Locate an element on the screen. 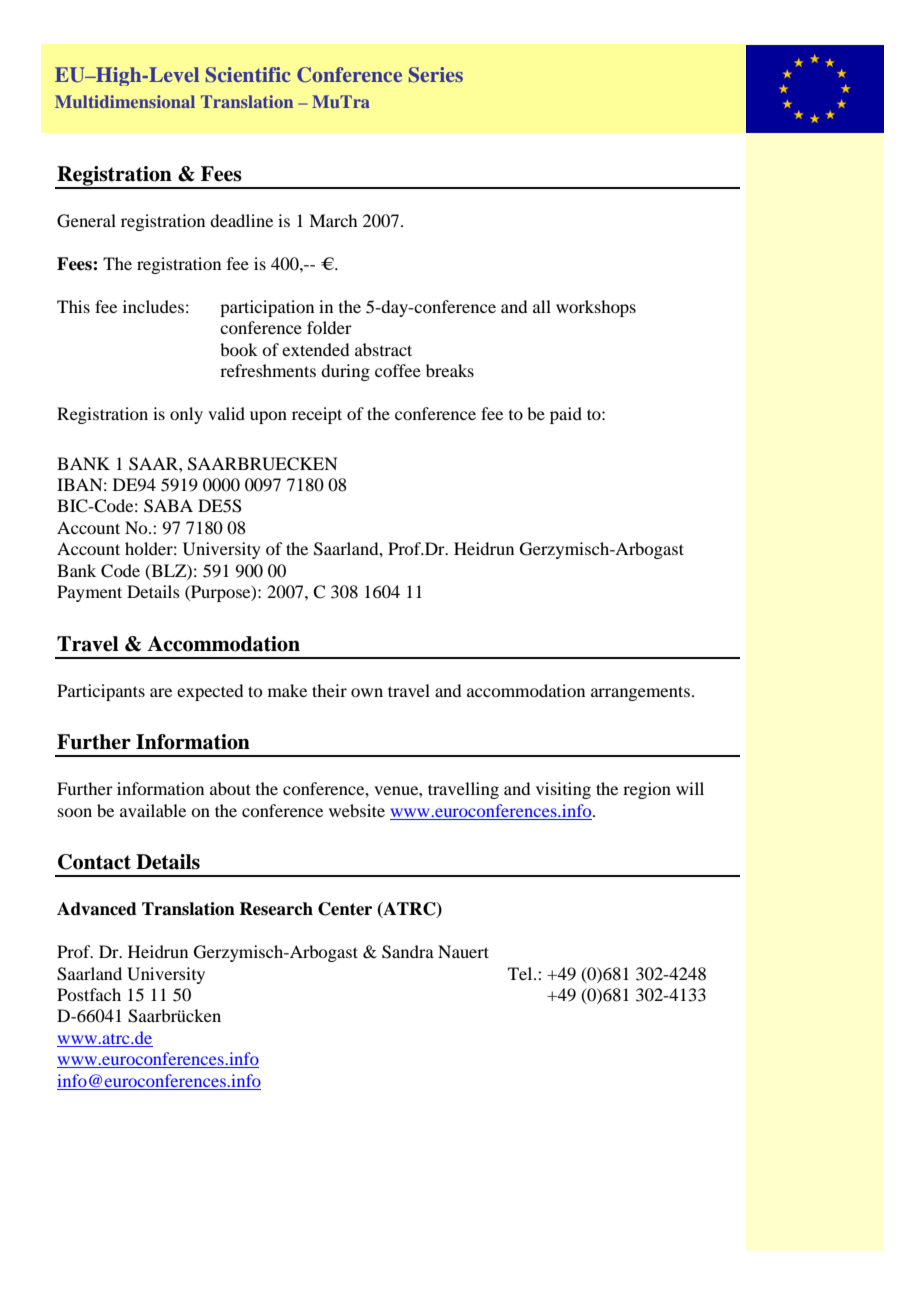  Series is located at coordinates (436, 75).
